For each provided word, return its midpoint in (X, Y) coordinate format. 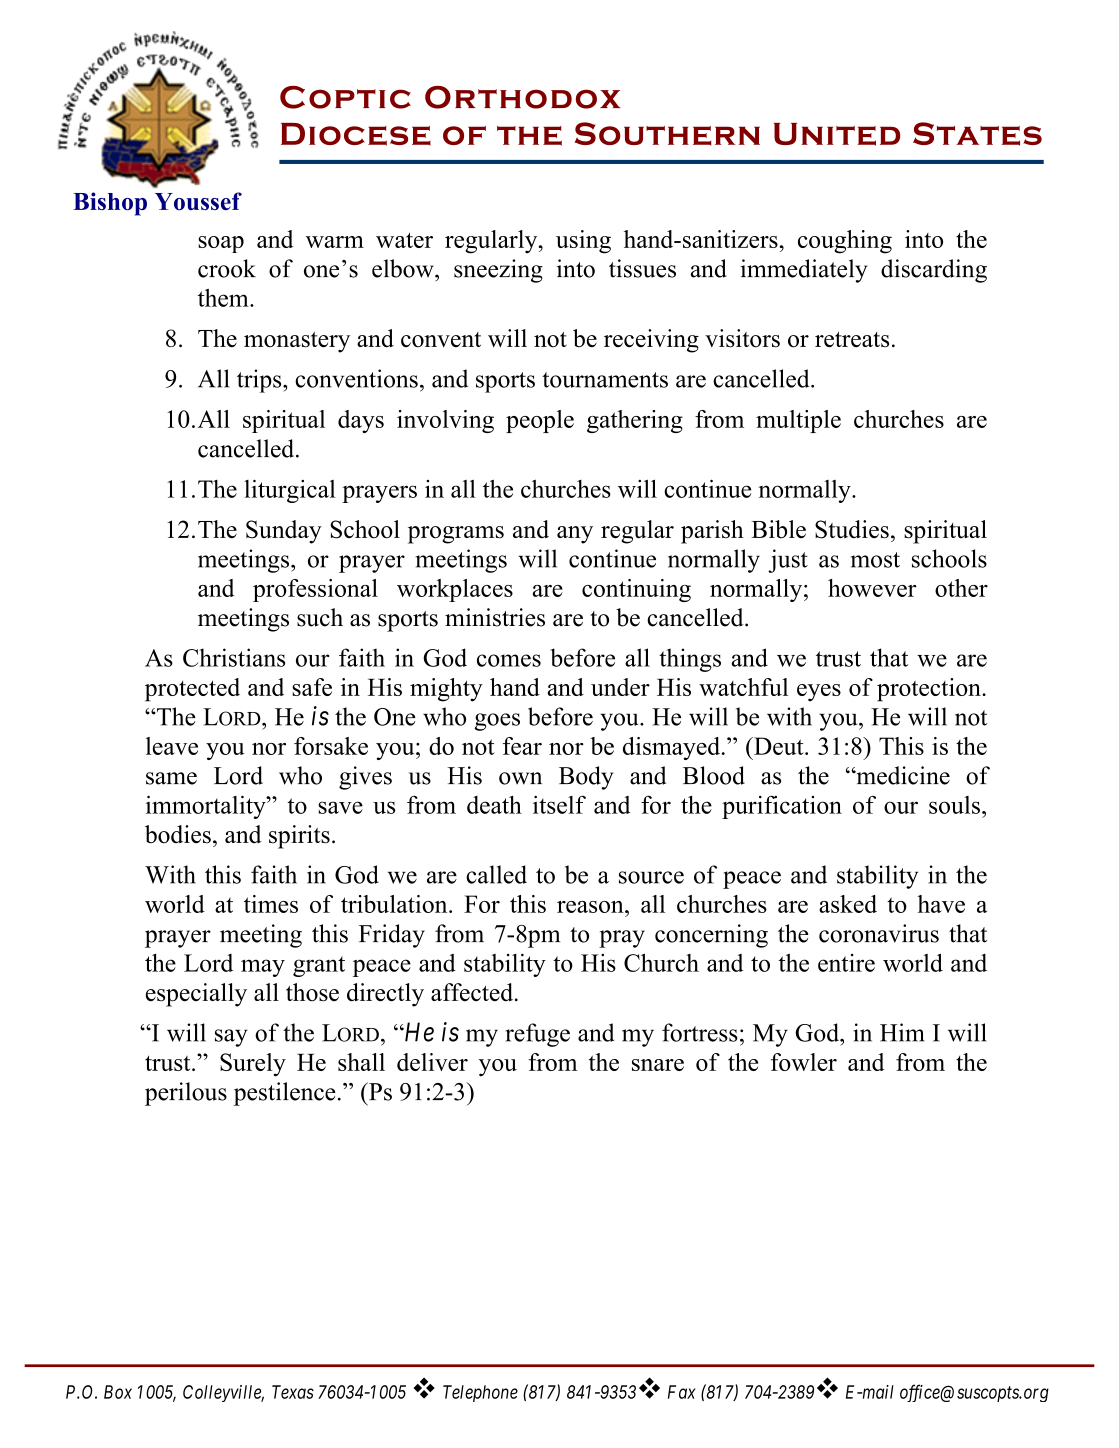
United (837, 134)
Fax (682, 1392)
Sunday (284, 532)
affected (473, 992)
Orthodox (523, 97)
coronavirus (879, 933)
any (575, 535)
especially (196, 995)
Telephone (480, 1393)
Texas (293, 1392)
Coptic (345, 97)
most (875, 560)
